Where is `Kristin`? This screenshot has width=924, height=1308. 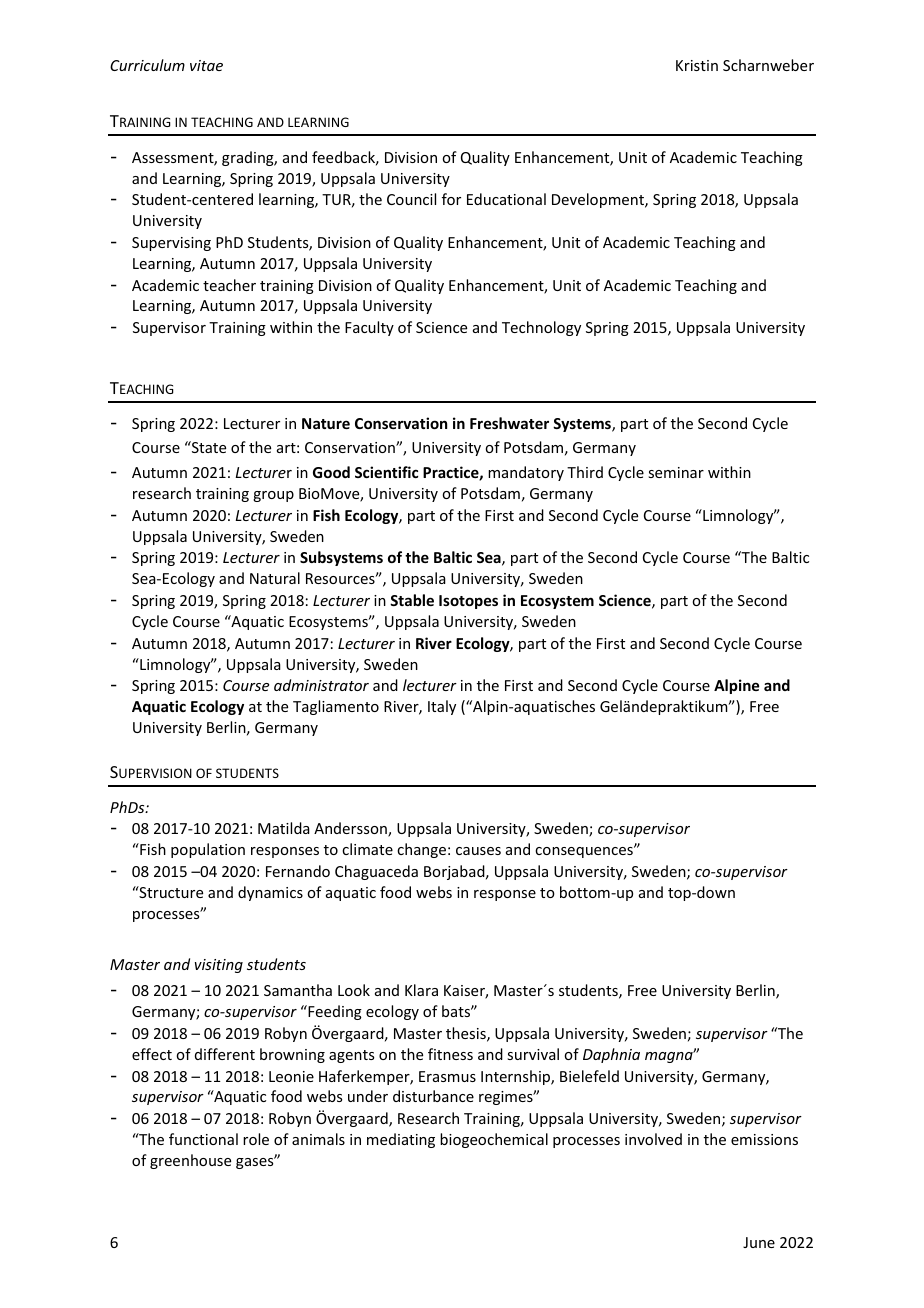
Kristin is located at coordinates (697, 65).
